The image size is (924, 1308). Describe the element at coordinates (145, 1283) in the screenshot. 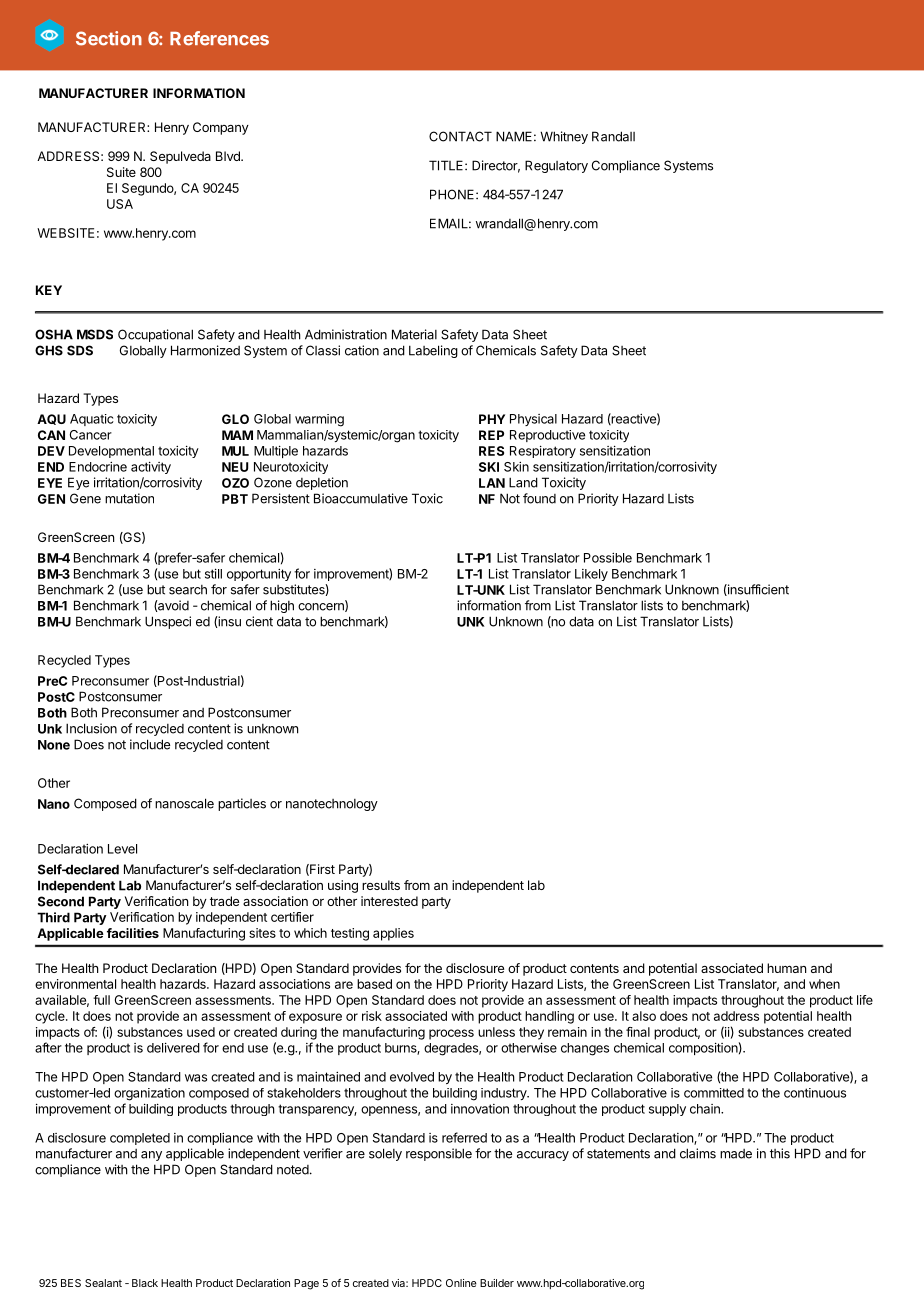

I see `Black` at that location.
